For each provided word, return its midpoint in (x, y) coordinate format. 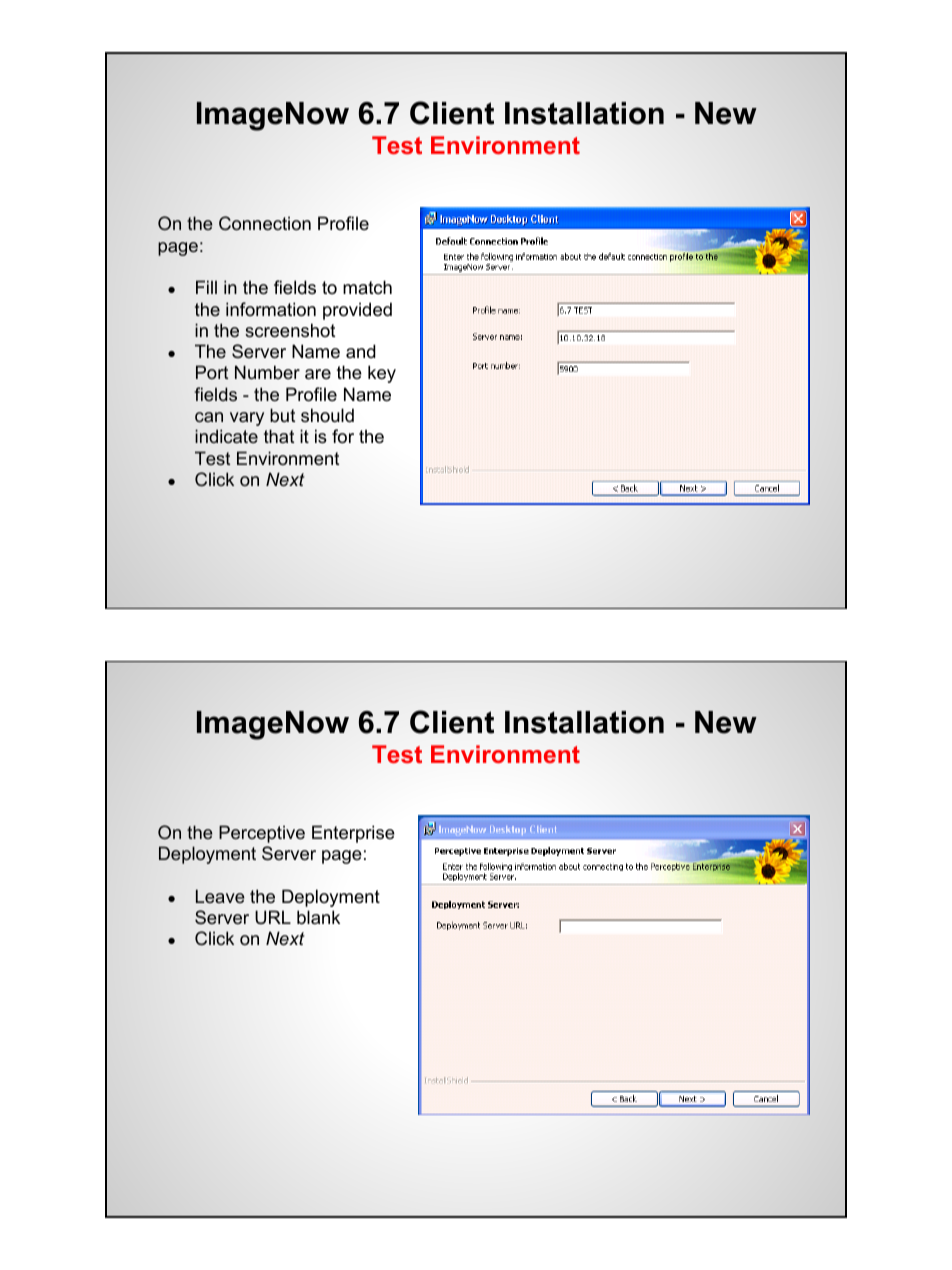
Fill (206, 287)
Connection (265, 223)
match (367, 287)
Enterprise (353, 834)
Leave (220, 896)
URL (273, 917)
